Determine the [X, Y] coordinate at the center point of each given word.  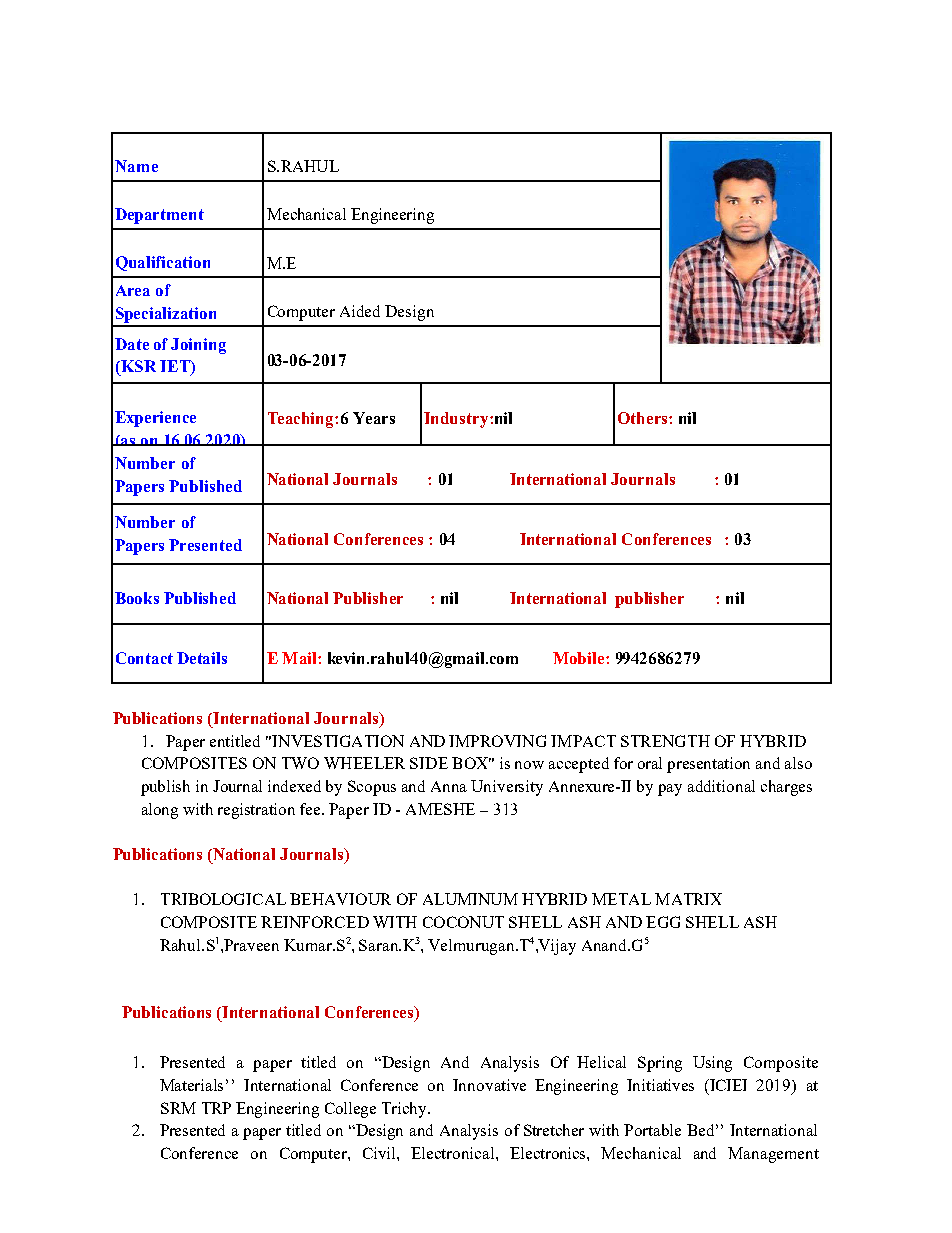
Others [644, 418]
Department [159, 216]
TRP [216, 1108]
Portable [652, 1130]
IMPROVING [497, 741]
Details [202, 658]
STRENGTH [665, 741]
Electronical [454, 1153]
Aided [360, 311]
